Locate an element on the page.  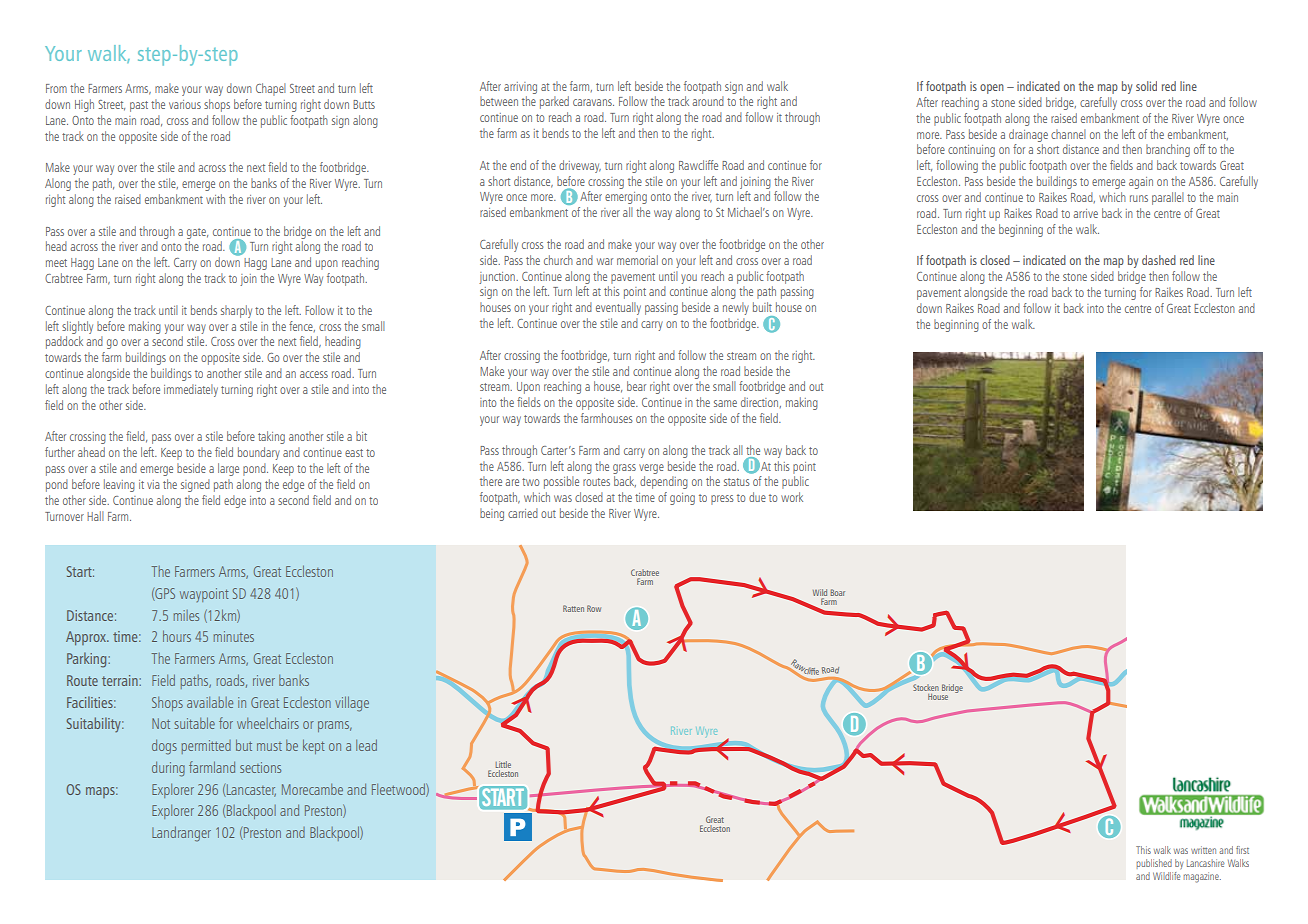
channel is located at coordinates (1068, 134).
